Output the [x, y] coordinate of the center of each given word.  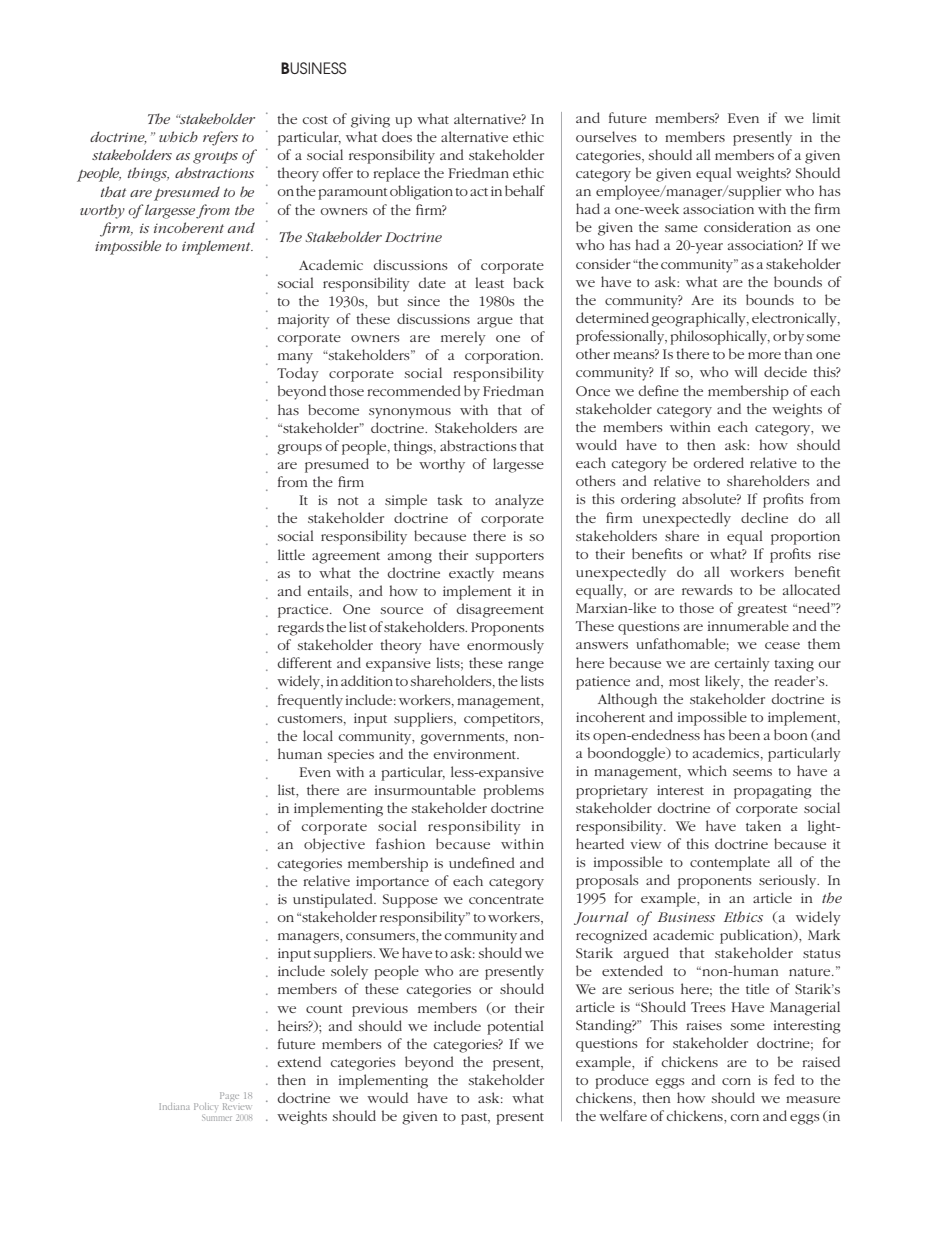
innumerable [748, 625]
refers [220, 138]
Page [229, 1098]
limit [826, 117]
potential [515, 1027]
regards [301, 628]
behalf [525, 190]
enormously [505, 646]
